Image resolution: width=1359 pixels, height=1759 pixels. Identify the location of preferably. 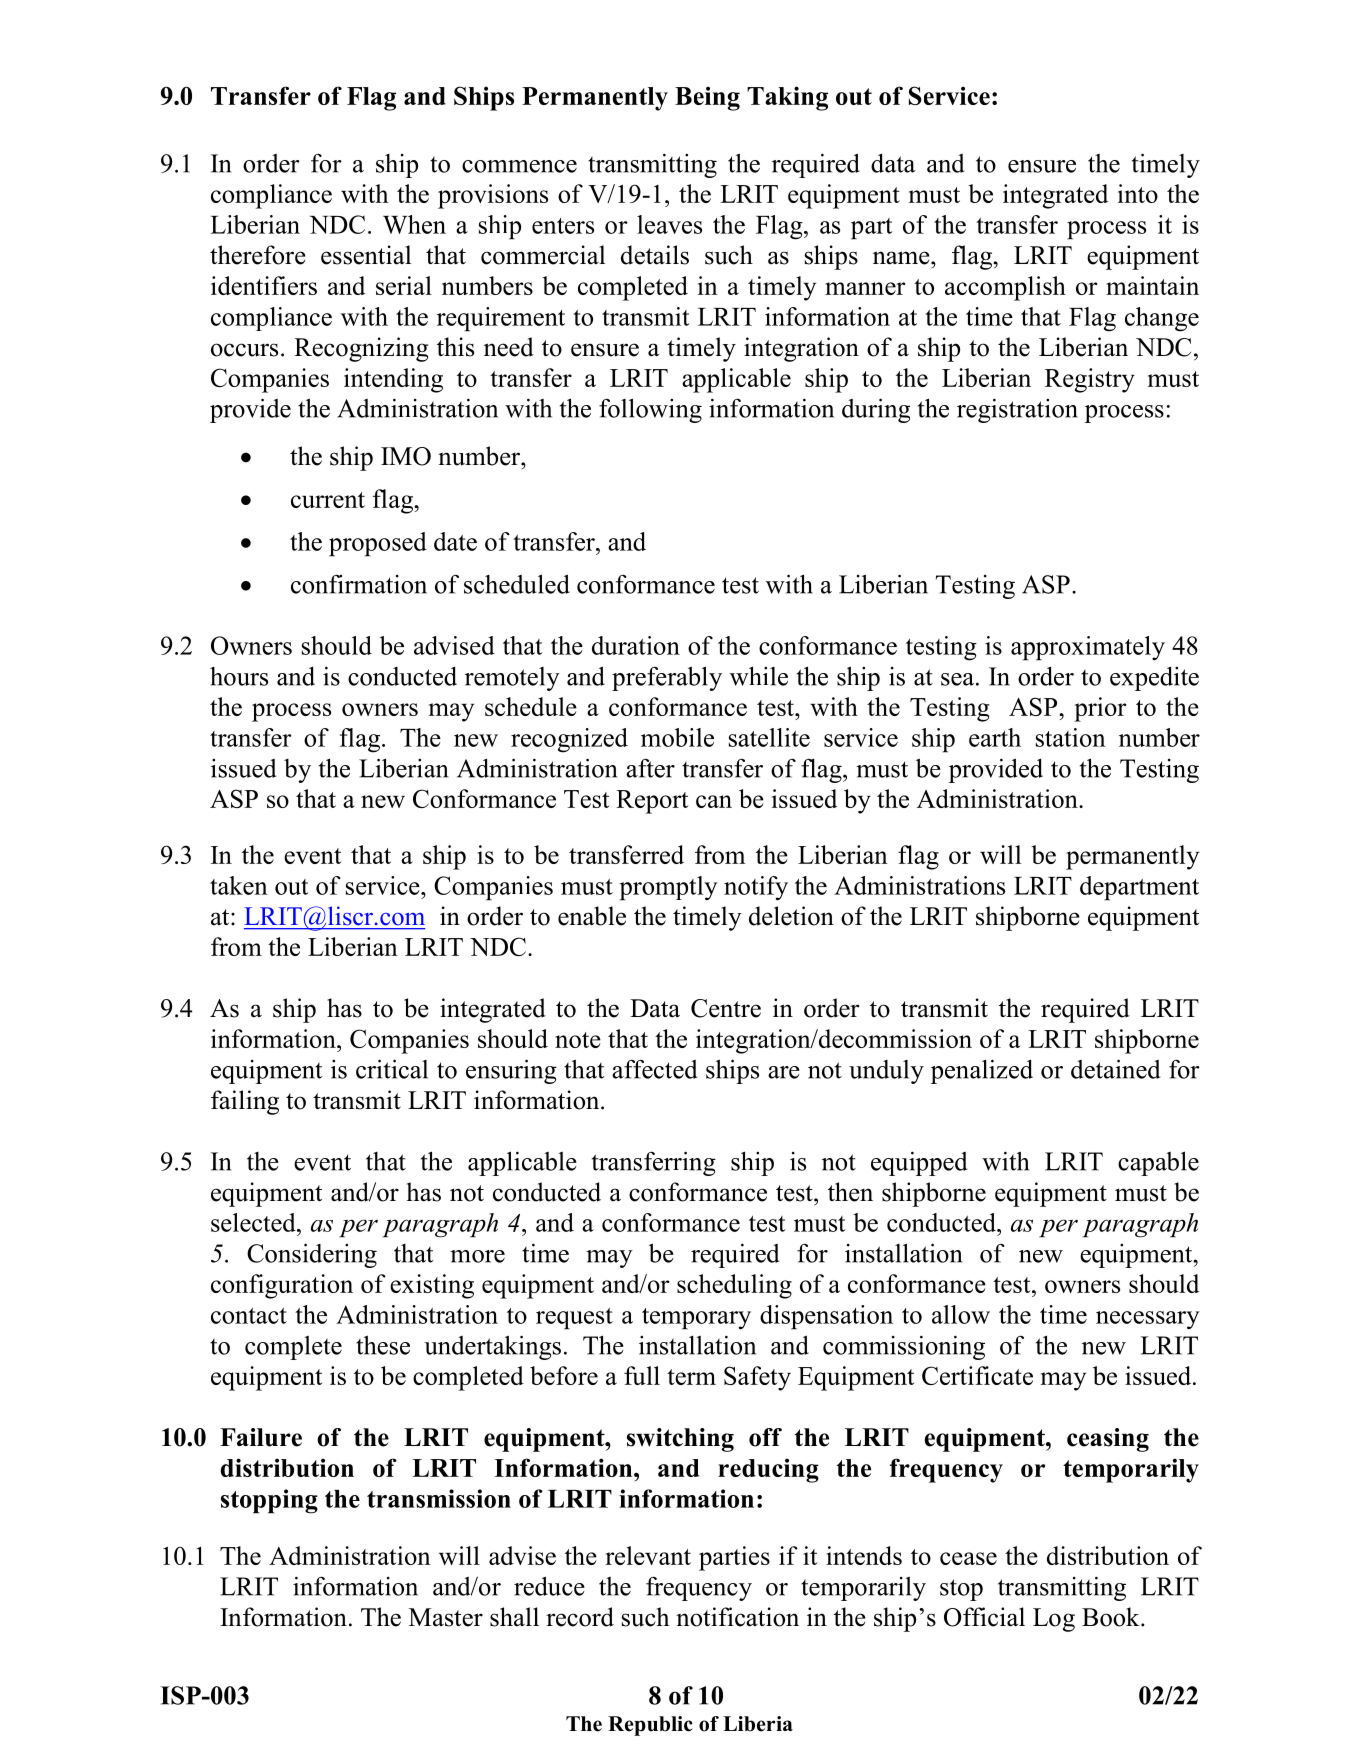
(667, 678).
